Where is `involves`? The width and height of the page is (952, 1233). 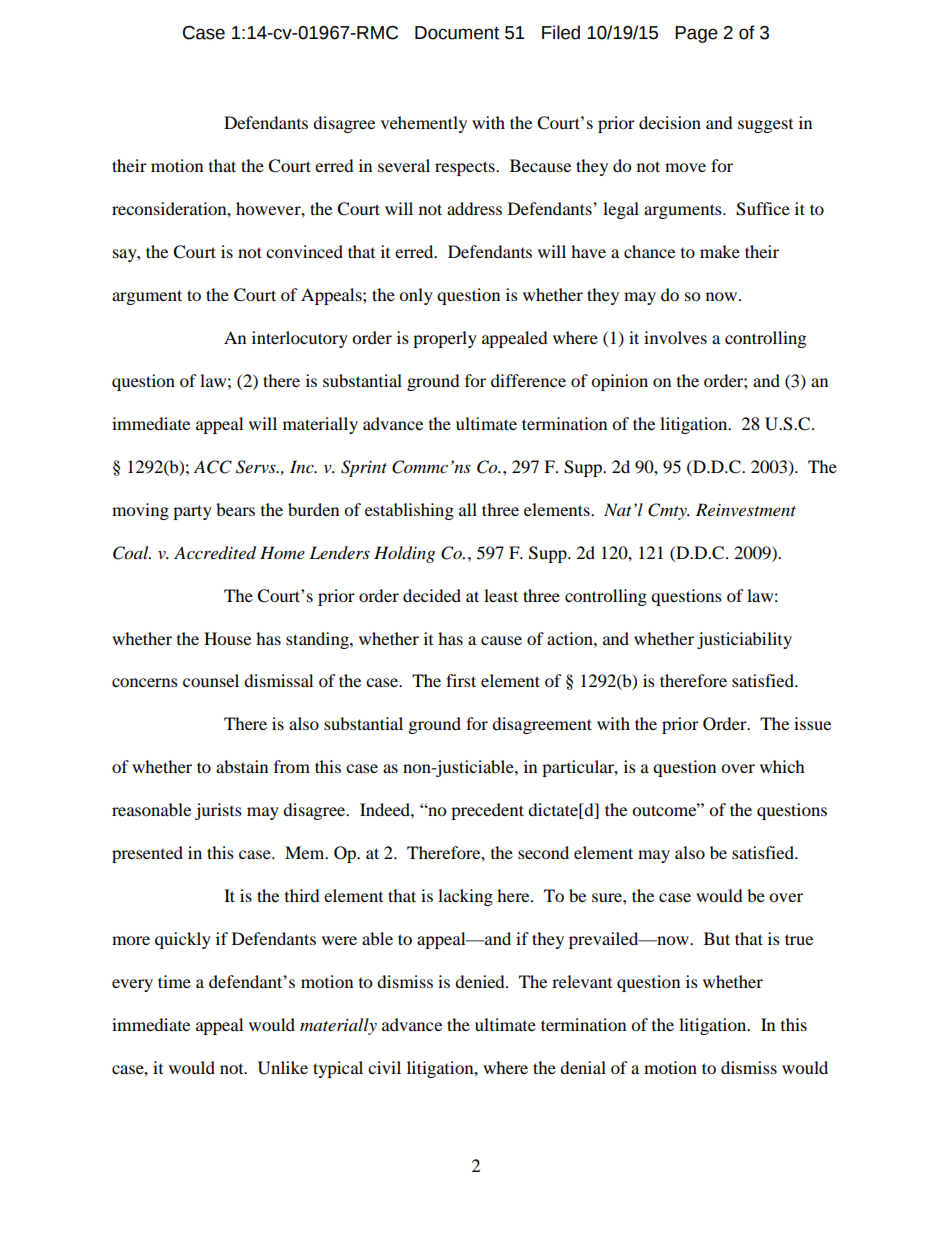
involves is located at coordinates (675, 337).
